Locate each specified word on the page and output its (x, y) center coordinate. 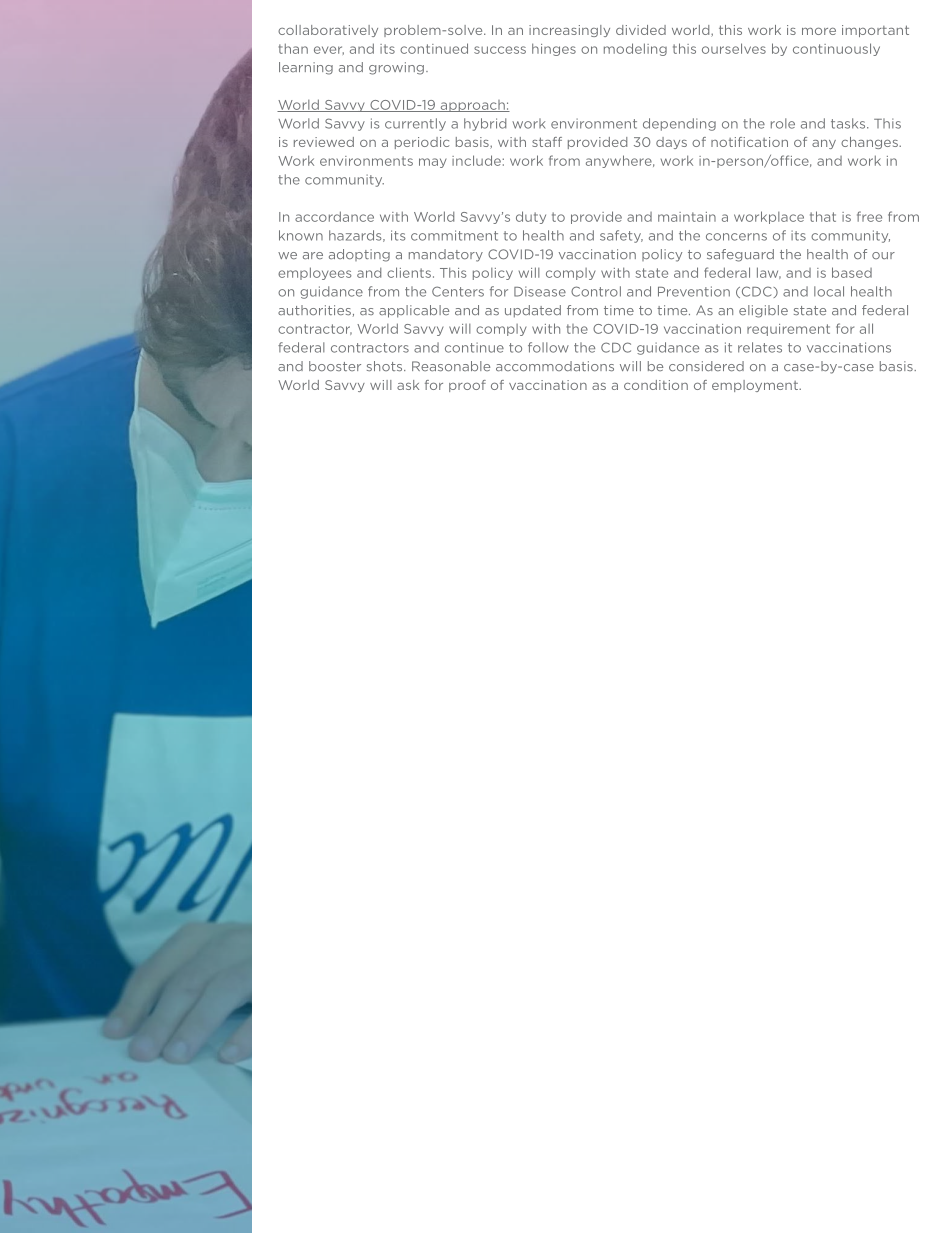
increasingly (569, 31)
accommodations (555, 366)
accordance (334, 216)
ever (329, 50)
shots (386, 366)
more (819, 31)
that (823, 216)
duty (531, 217)
